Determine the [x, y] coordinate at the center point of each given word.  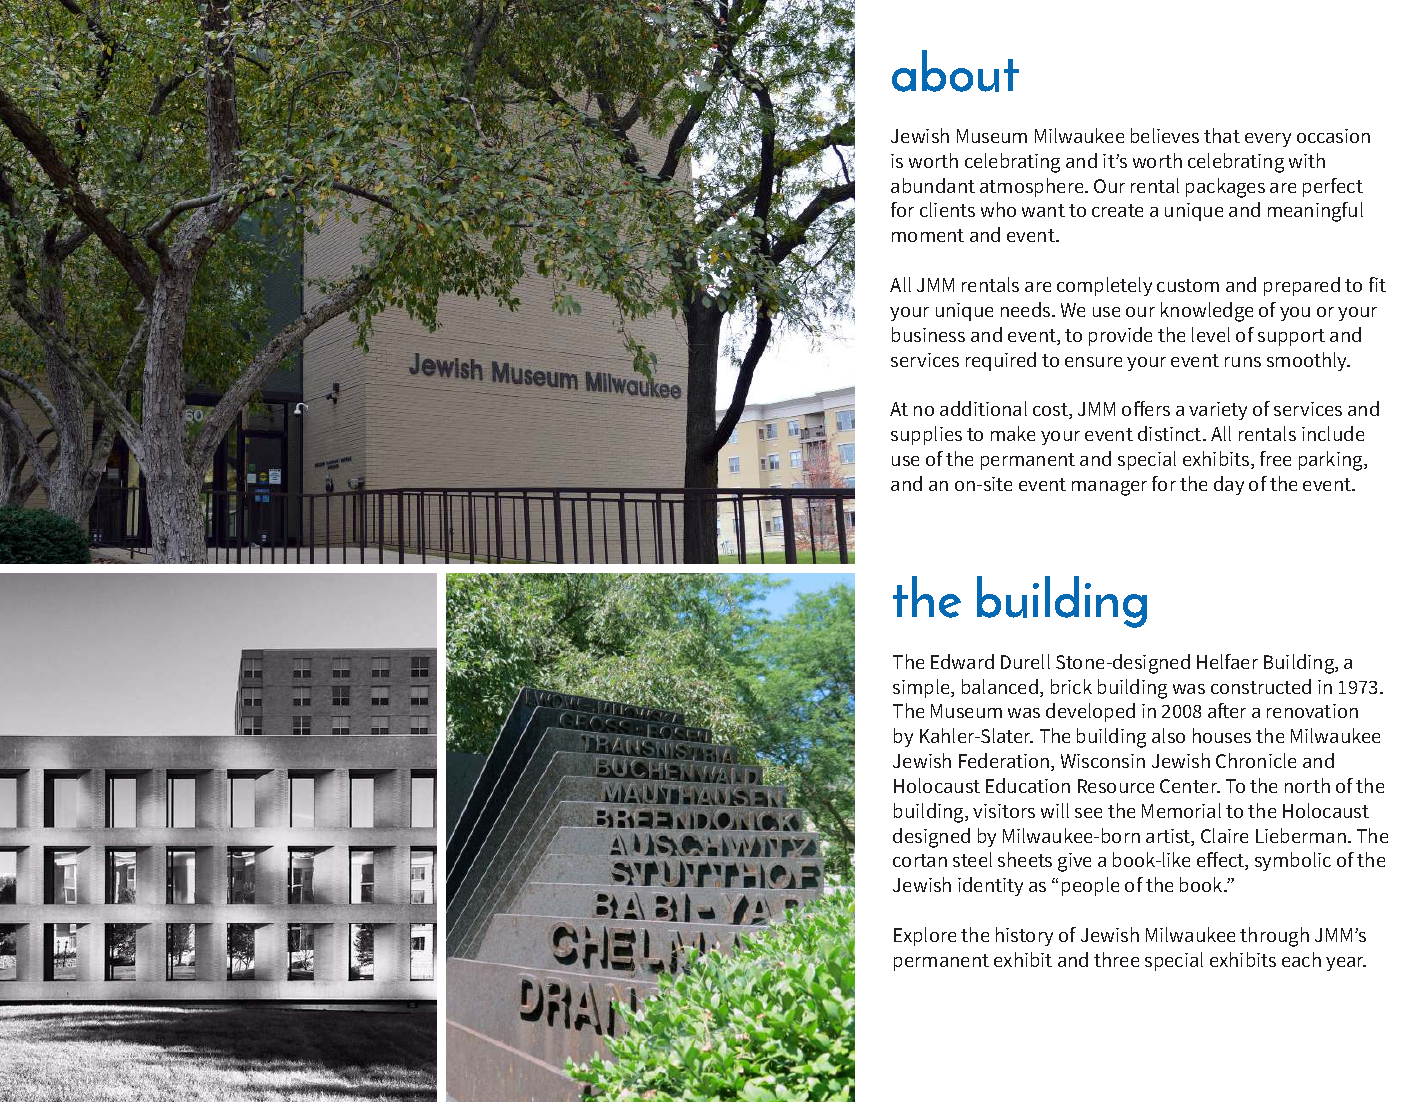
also [1168, 735]
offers [1146, 408]
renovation [1312, 711]
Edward [962, 661]
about [955, 71]
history [1024, 936]
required [1001, 361]
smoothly [1308, 361]
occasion [1333, 136]
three [1116, 959]
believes [1165, 135]
